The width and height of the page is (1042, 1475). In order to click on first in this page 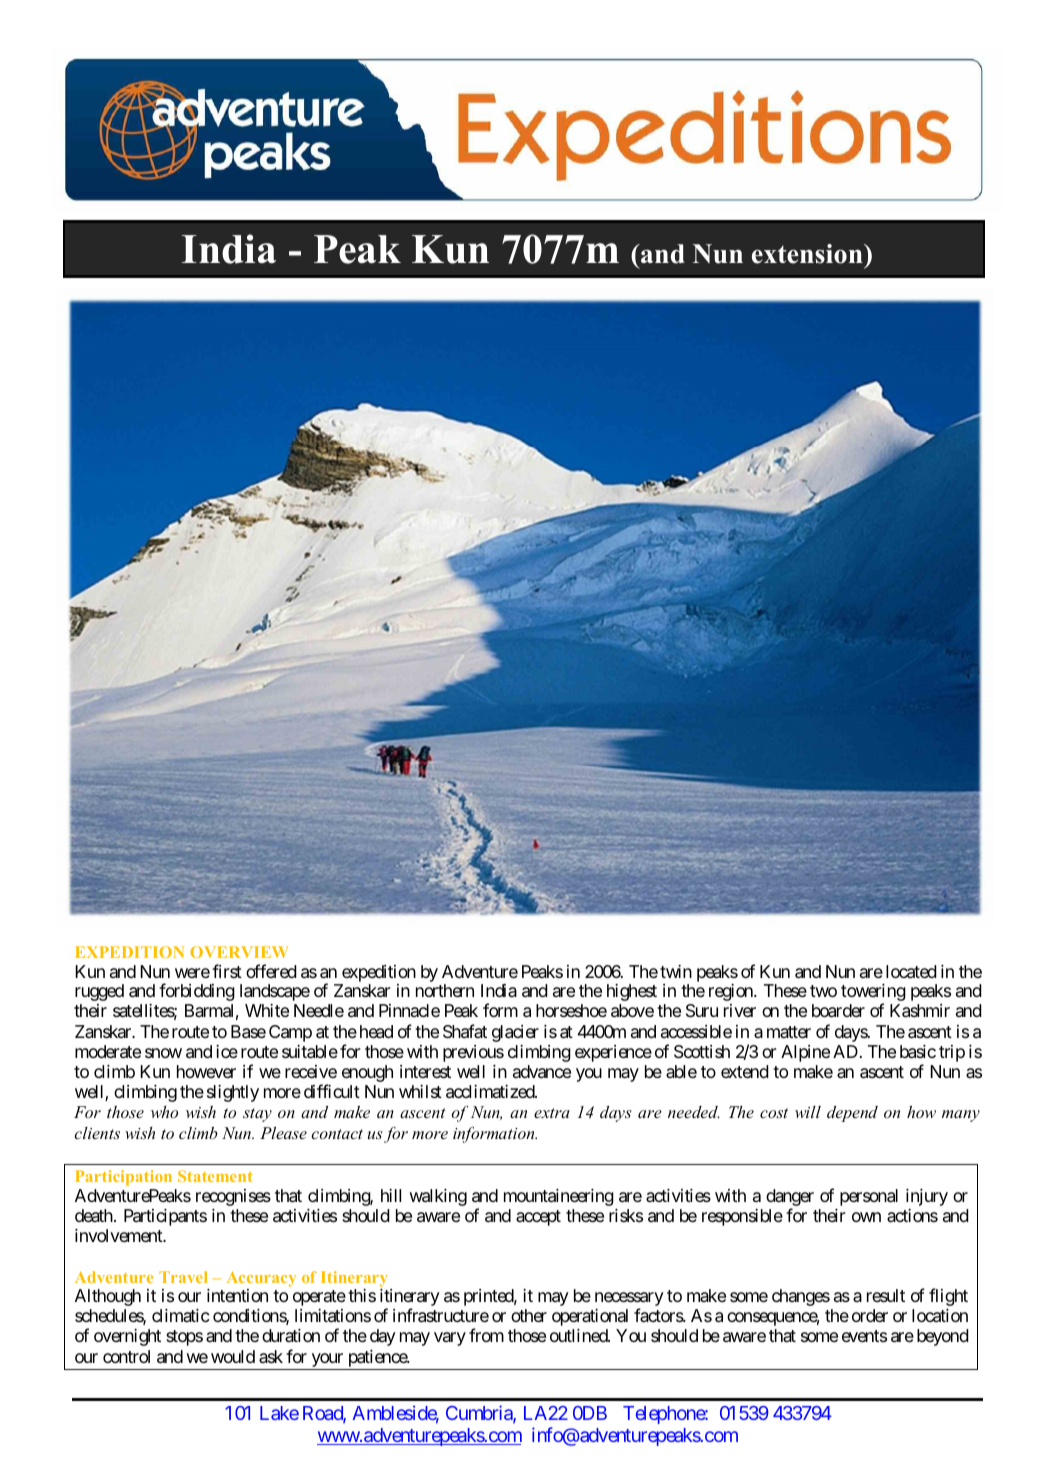, I will do `click(227, 971)`.
